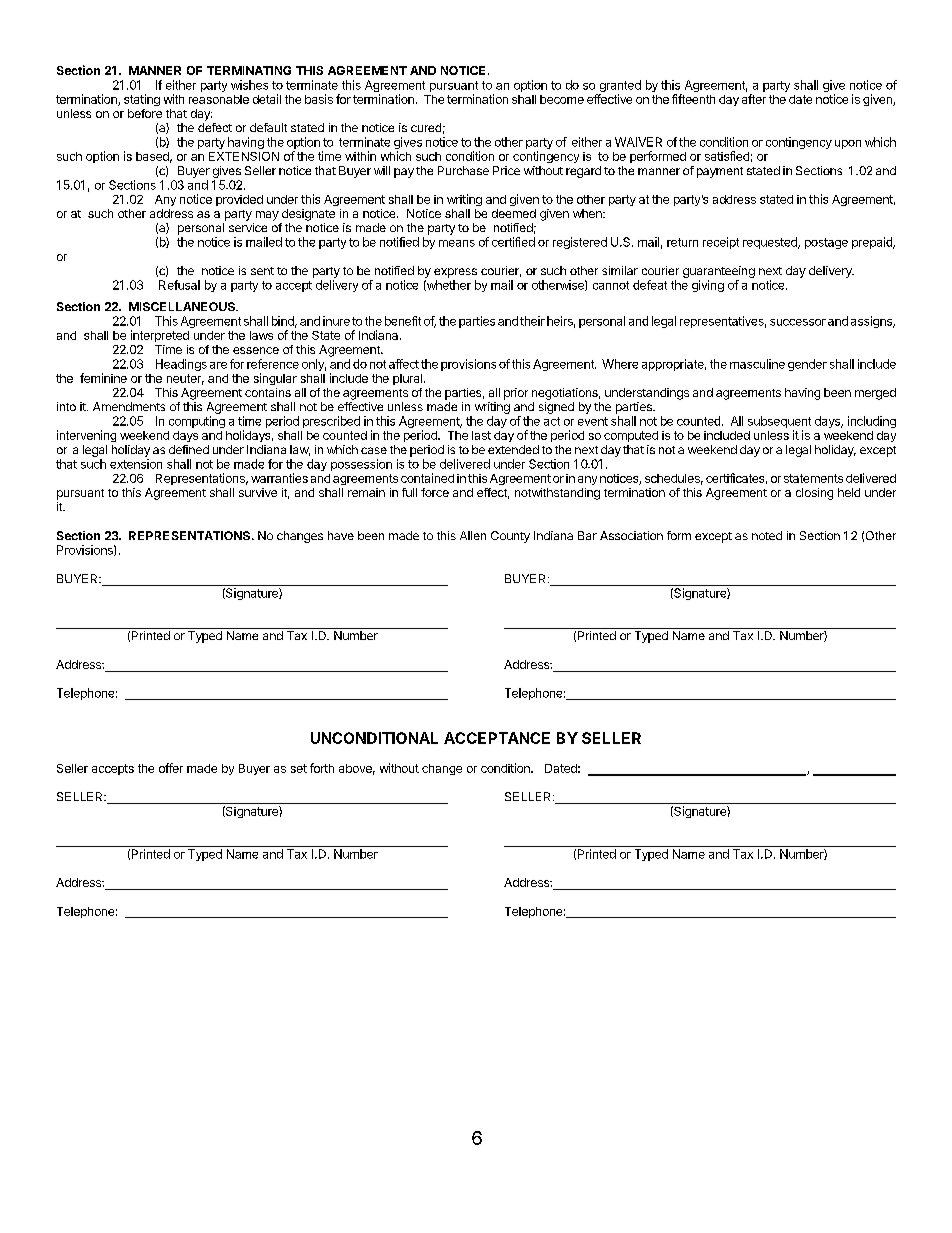  I want to click on requested, so click(771, 243).
